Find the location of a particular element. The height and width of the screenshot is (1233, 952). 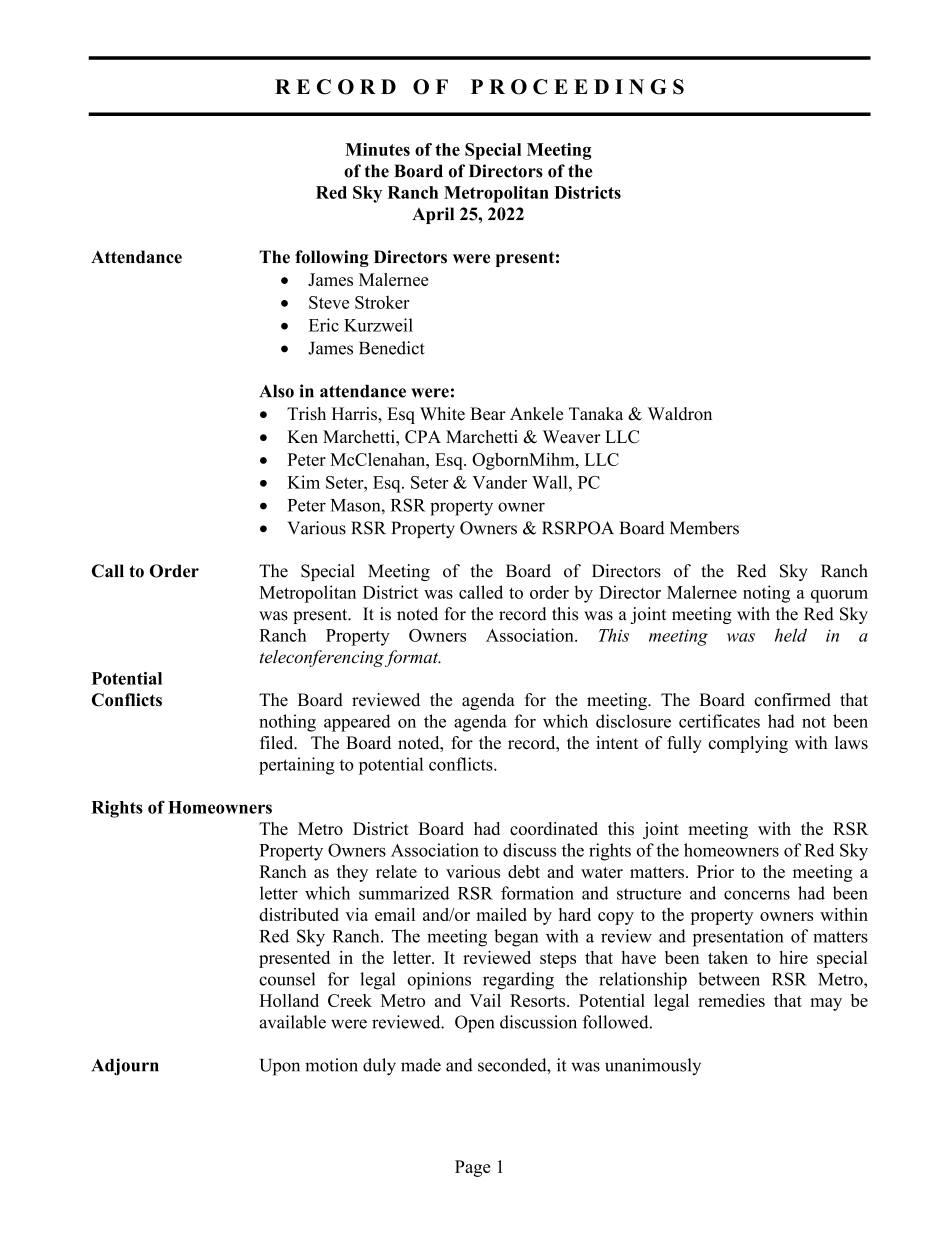

Minutes is located at coordinates (377, 149).
